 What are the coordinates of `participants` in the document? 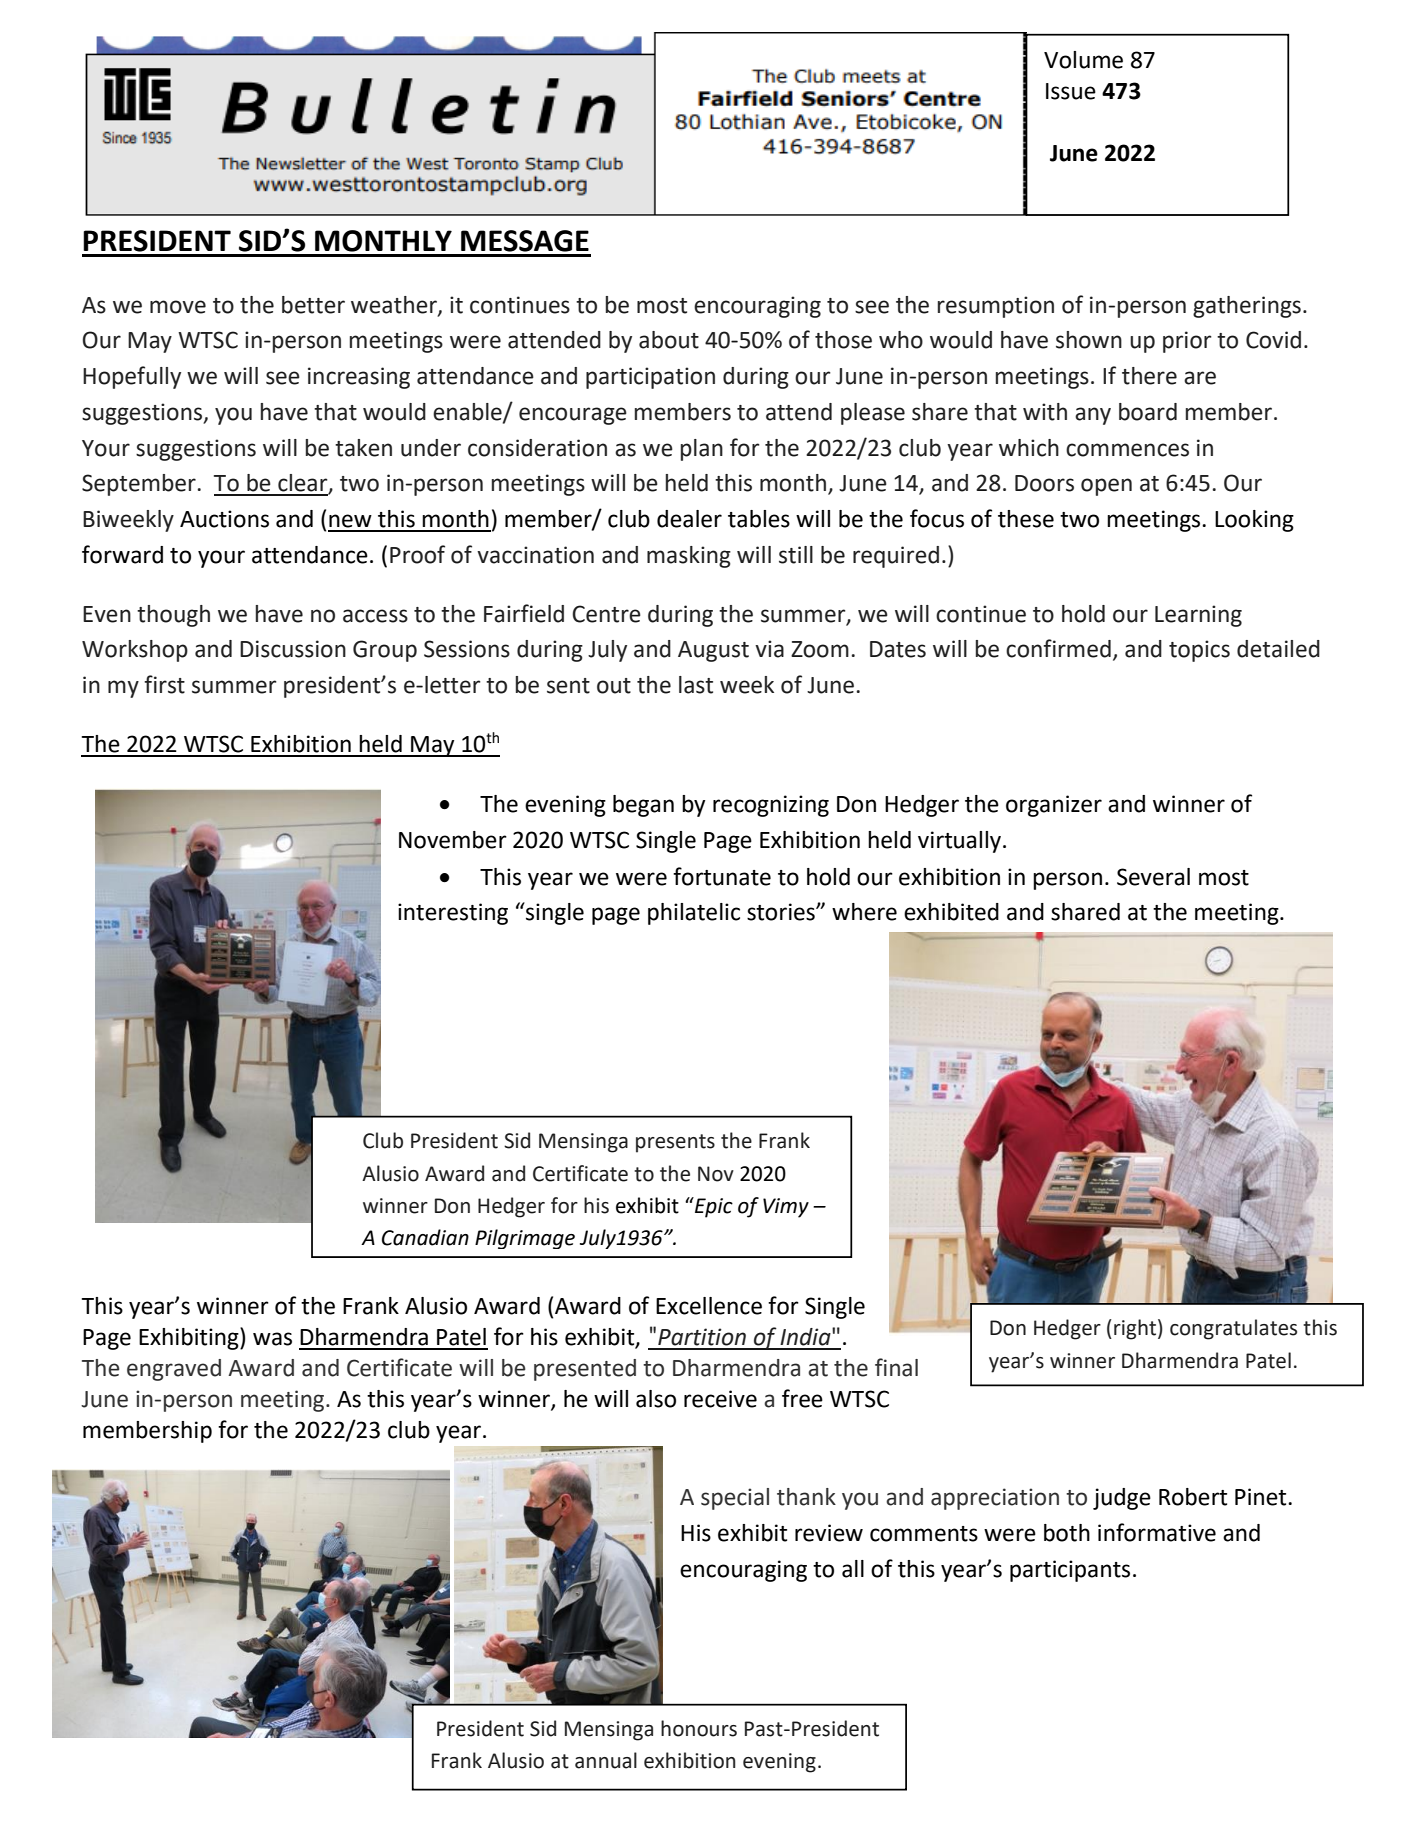 It's located at (1070, 1571).
